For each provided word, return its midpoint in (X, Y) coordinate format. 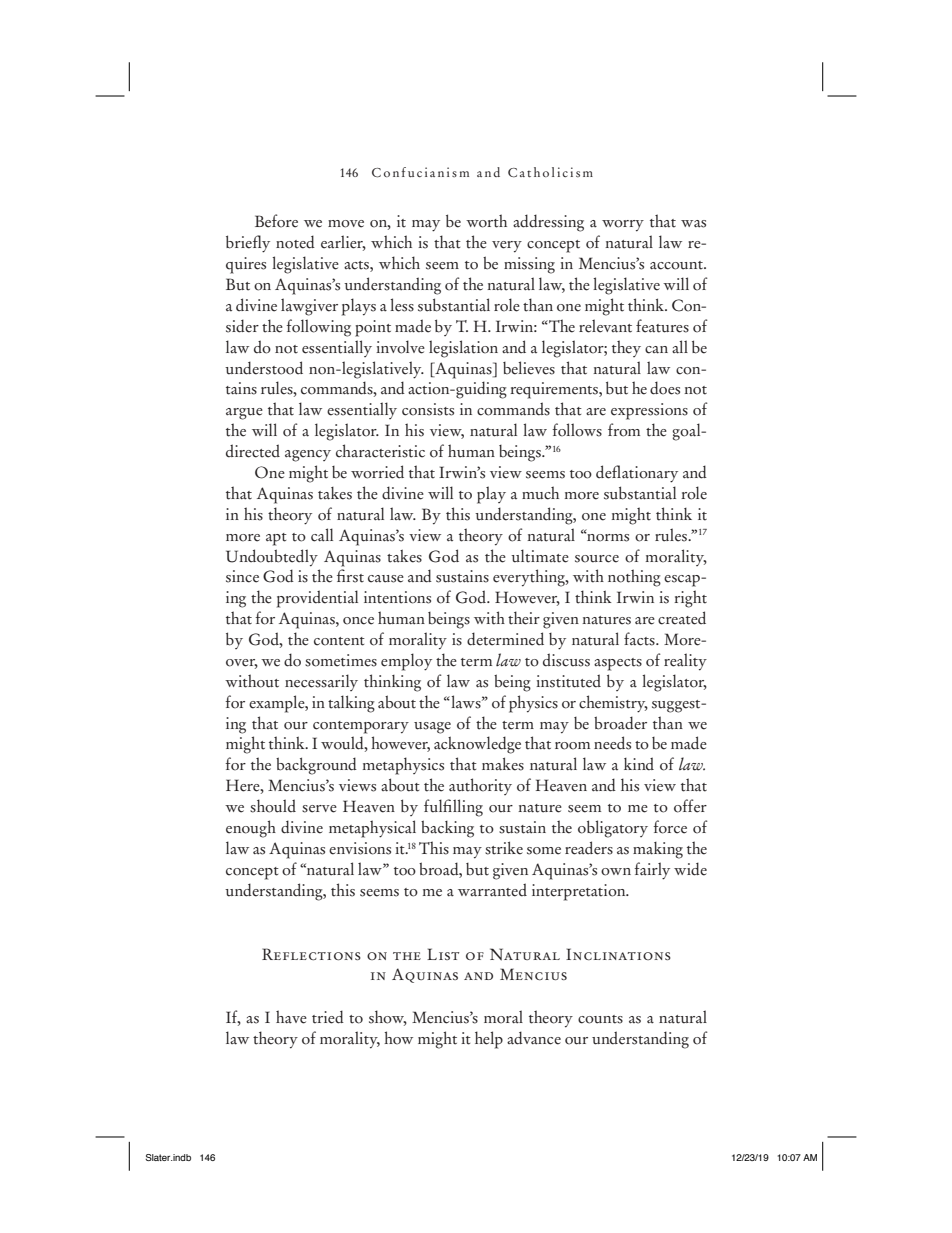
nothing (634, 578)
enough (251, 829)
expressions (649, 411)
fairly (652, 871)
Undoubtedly (272, 558)
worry (623, 226)
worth (486, 221)
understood (264, 368)
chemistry (613, 704)
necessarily (321, 682)
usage (432, 728)
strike (504, 848)
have (291, 1017)
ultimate (540, 556)
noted (295, 242)
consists (428, 409)
